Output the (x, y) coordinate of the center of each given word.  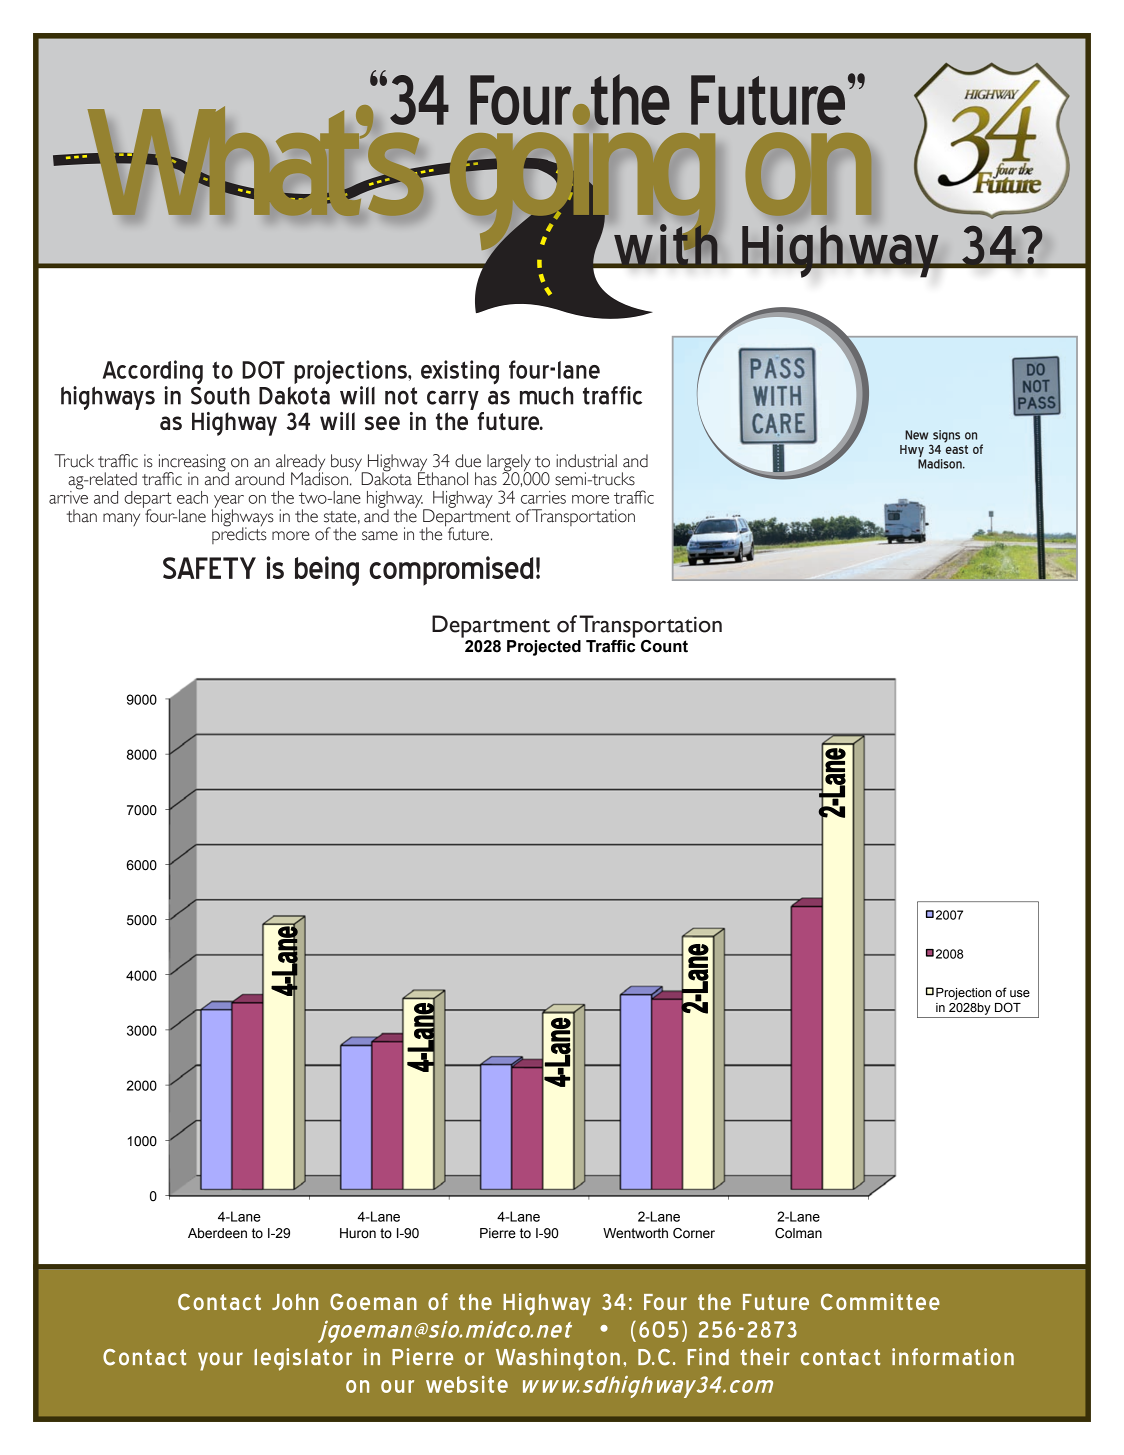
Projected (544, 648)
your (220, 1361)
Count (664, 646)
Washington (558, 1359)
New (916, 435)
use (1020, 994)
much (546, 395)
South (220, 396)
